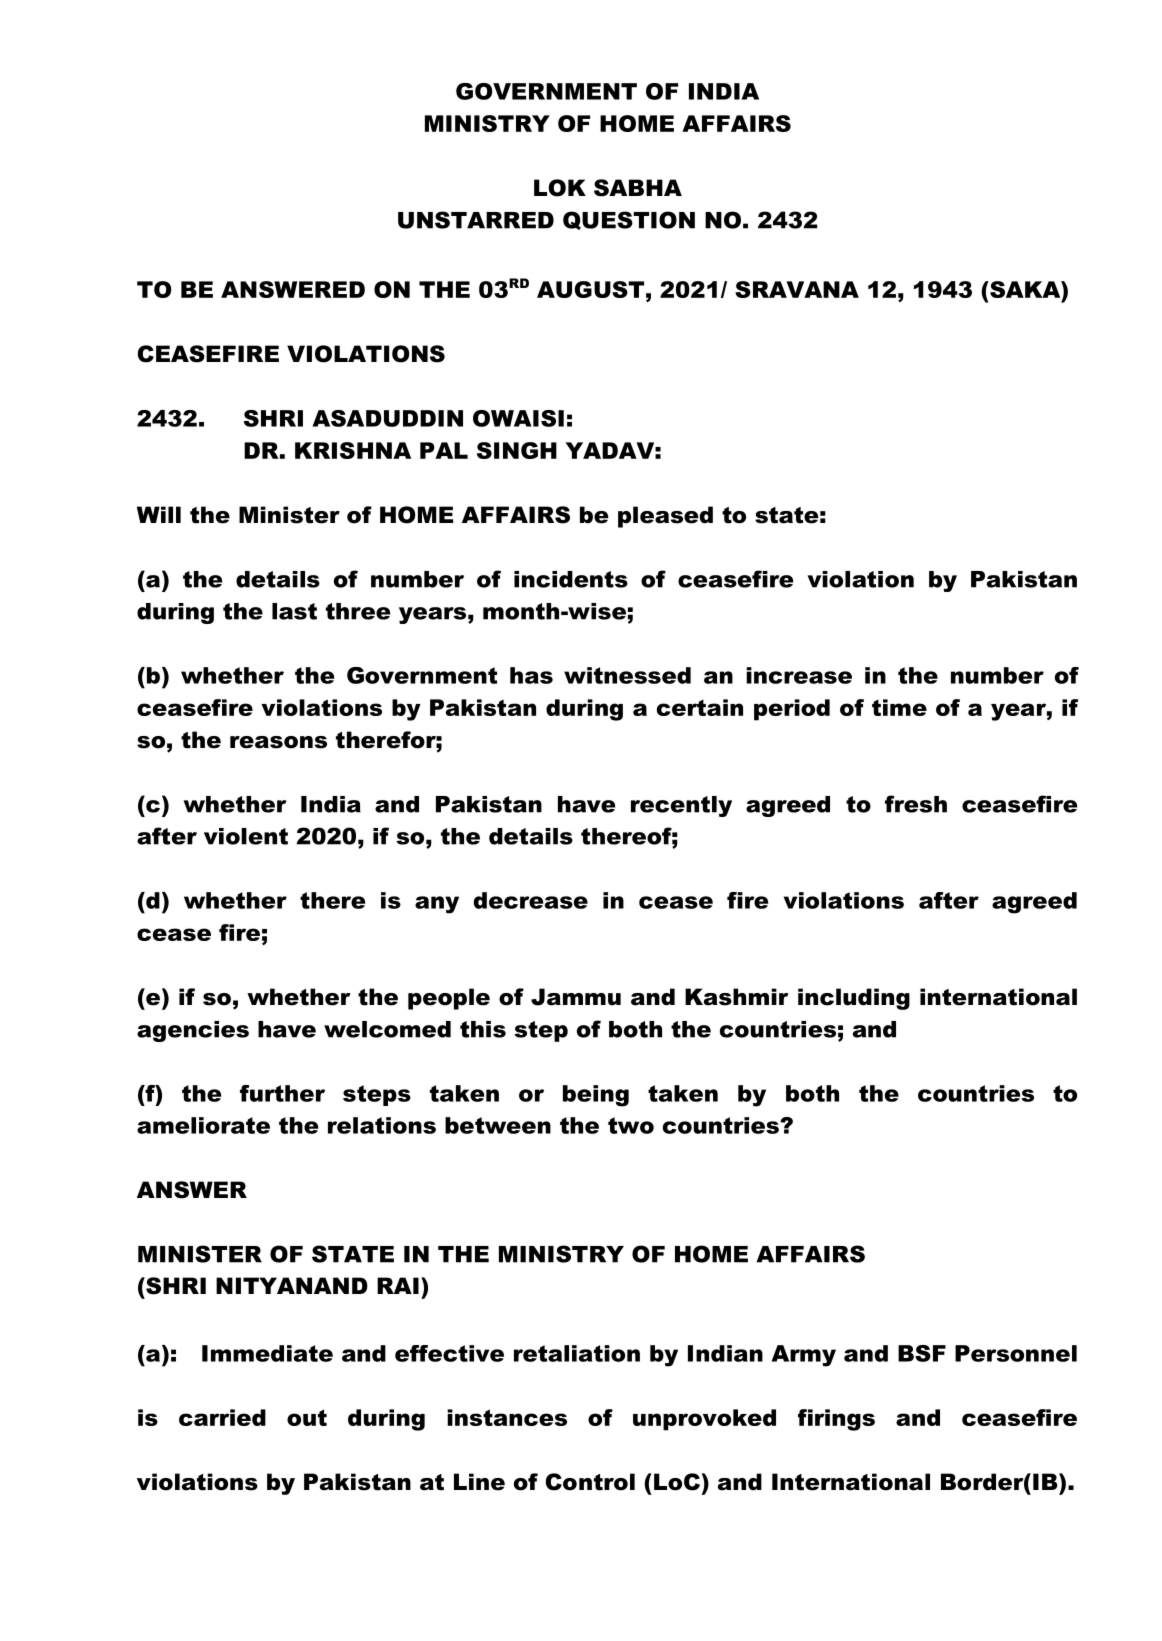 This screenshot has height=1641, width=1162. I want to click on Will, so click(159, 514).
